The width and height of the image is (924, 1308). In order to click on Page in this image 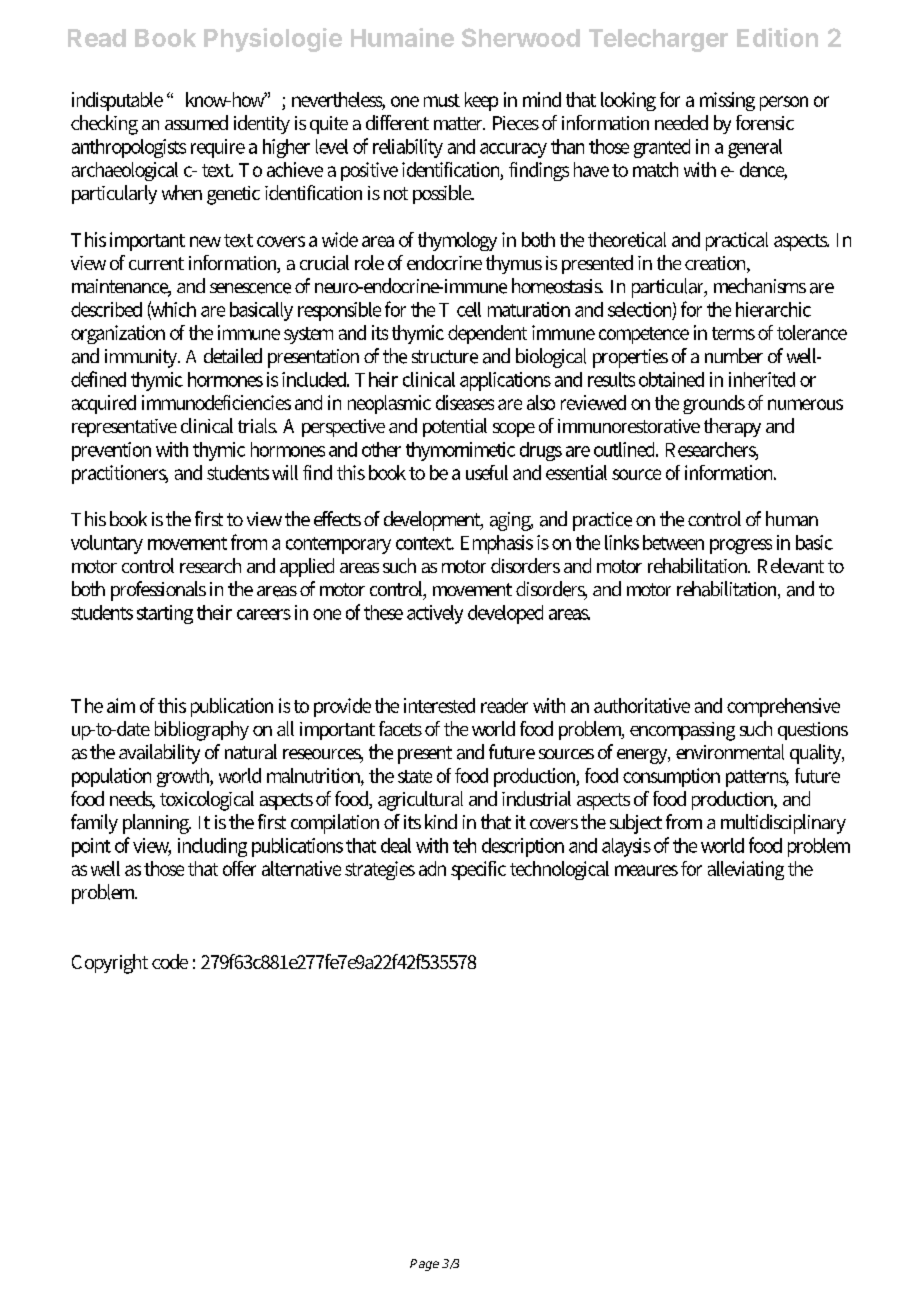, I will do `click(424, 1265)`.
